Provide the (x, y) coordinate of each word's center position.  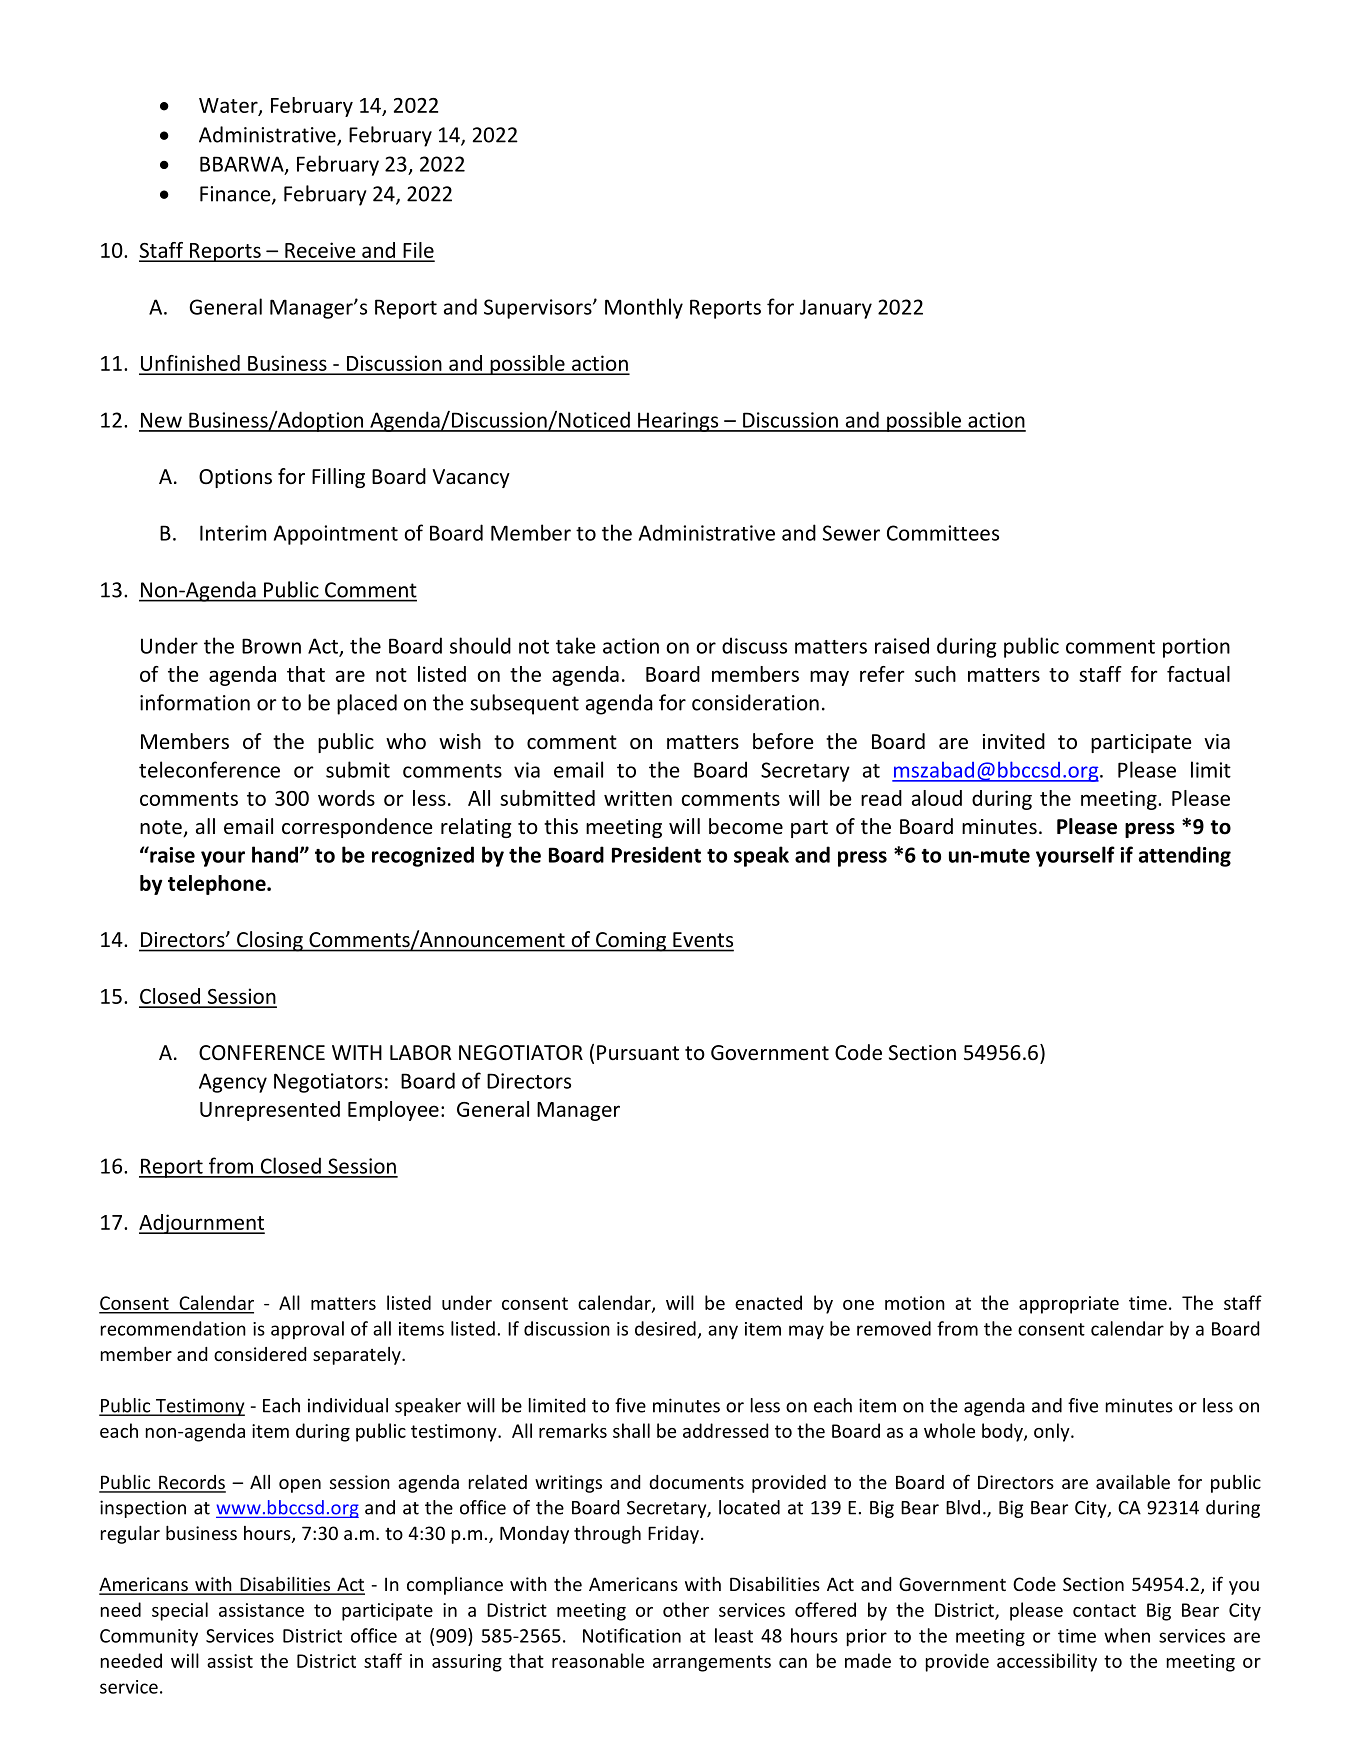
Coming (631, 942)
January (836, 309)
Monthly (644, 308)
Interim (233, 533)
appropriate (1069, 1305)
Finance (236, 195)
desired (665, 1328)
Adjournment (202, 1224)
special (180, 1611)
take (576, 645)
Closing (270, 941)
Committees (943, 533)
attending (1185, 856)
